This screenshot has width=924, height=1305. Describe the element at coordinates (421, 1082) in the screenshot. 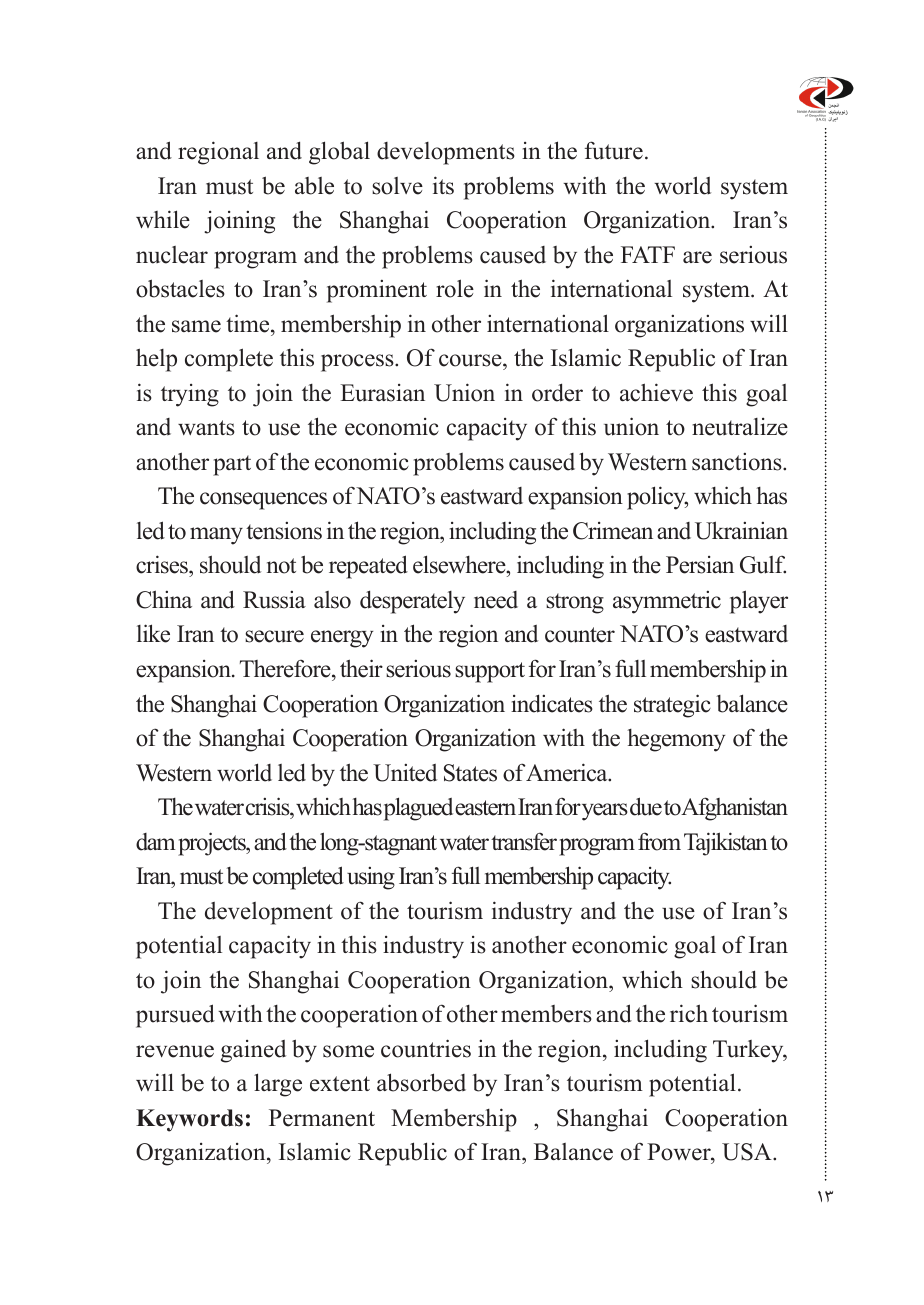

I see `absorbed` at that location.
